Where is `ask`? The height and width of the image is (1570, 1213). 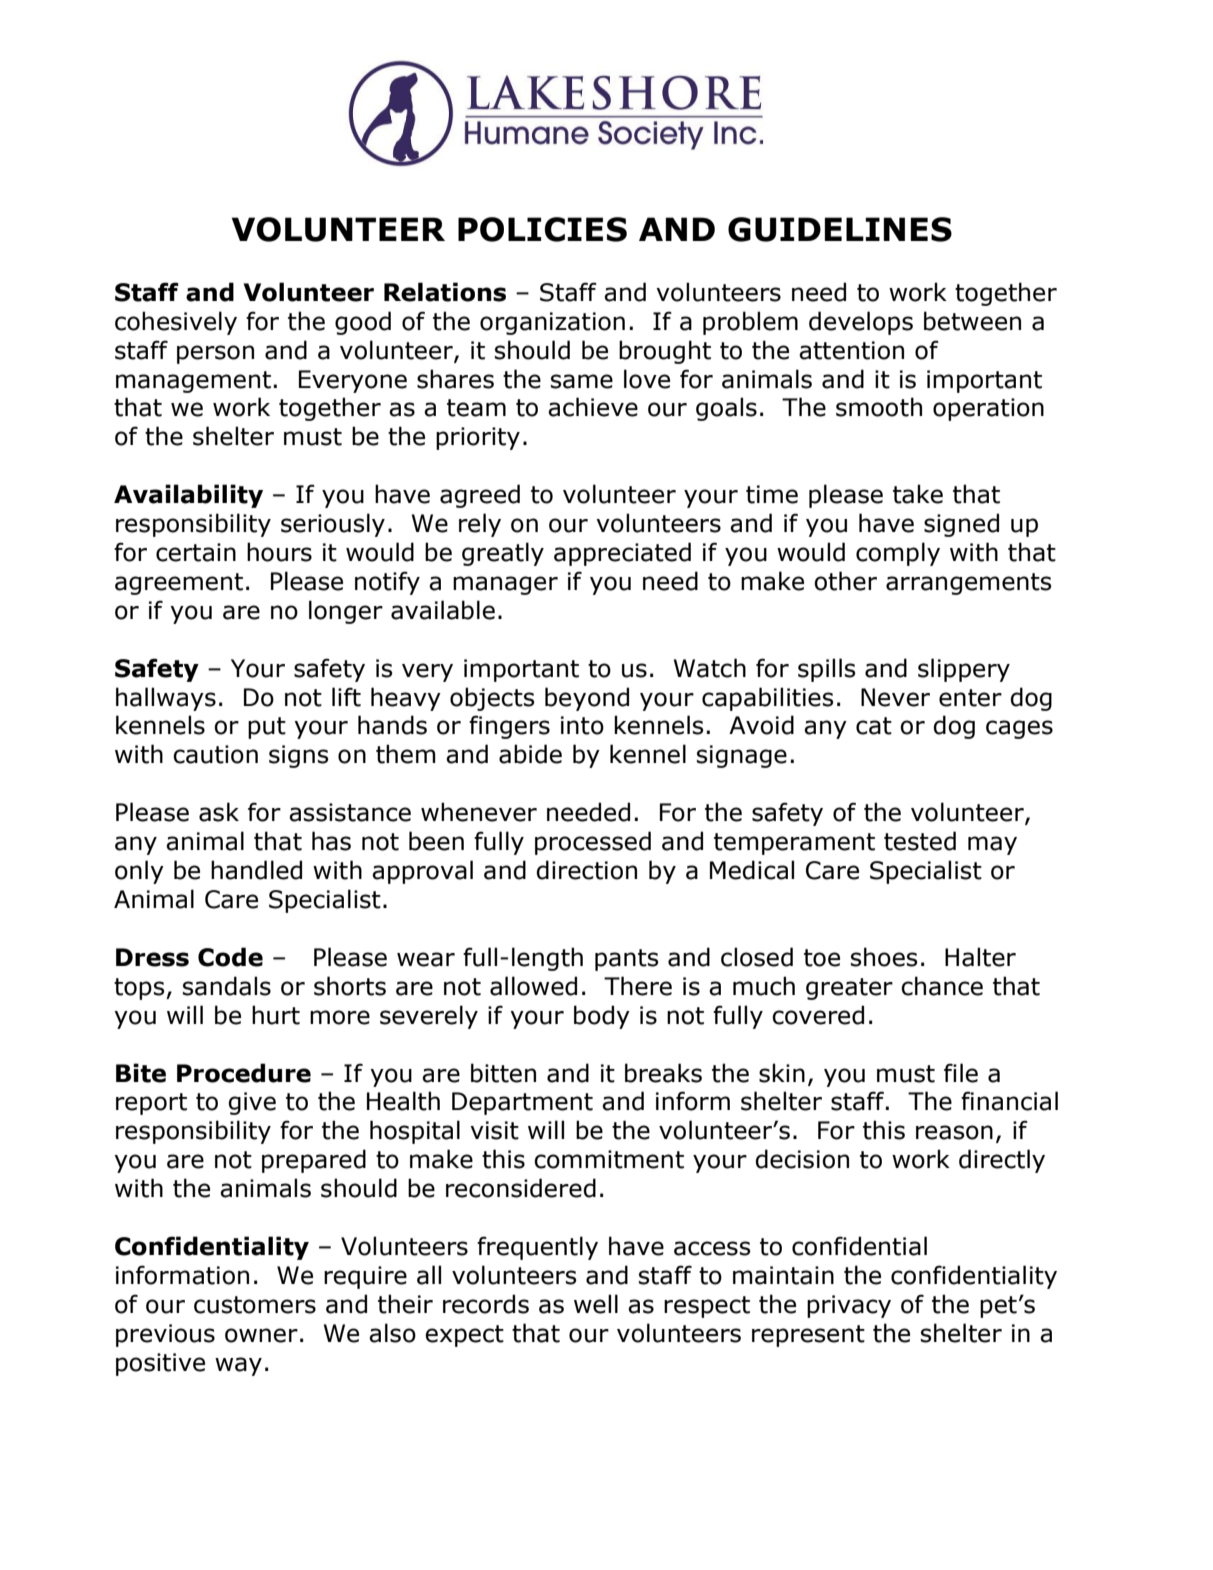 ask is located at coordinates (219, 812).
